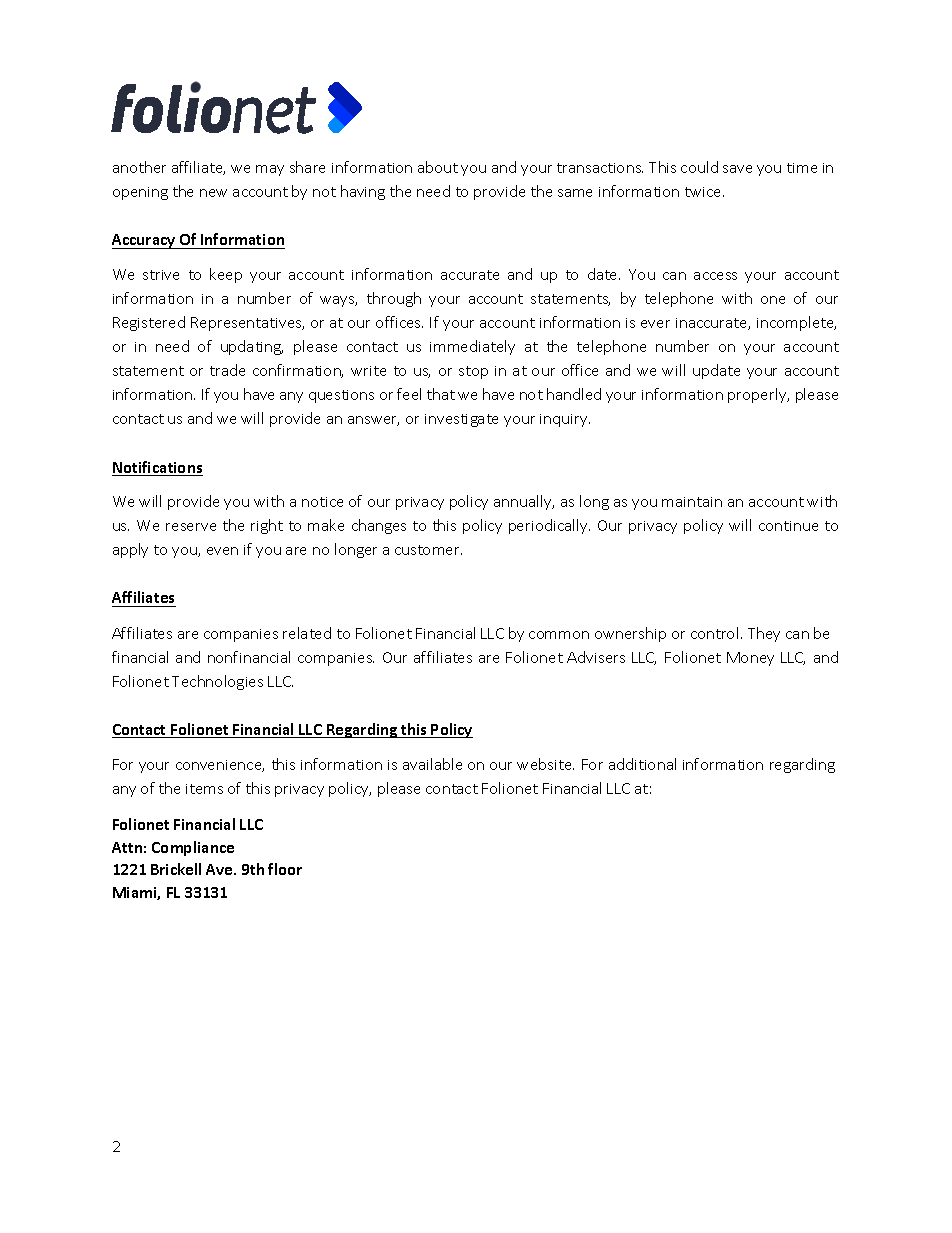 Image resolution: width=952 pixels, height=1233 pixels. I want to click on common, so click(559, 635).
